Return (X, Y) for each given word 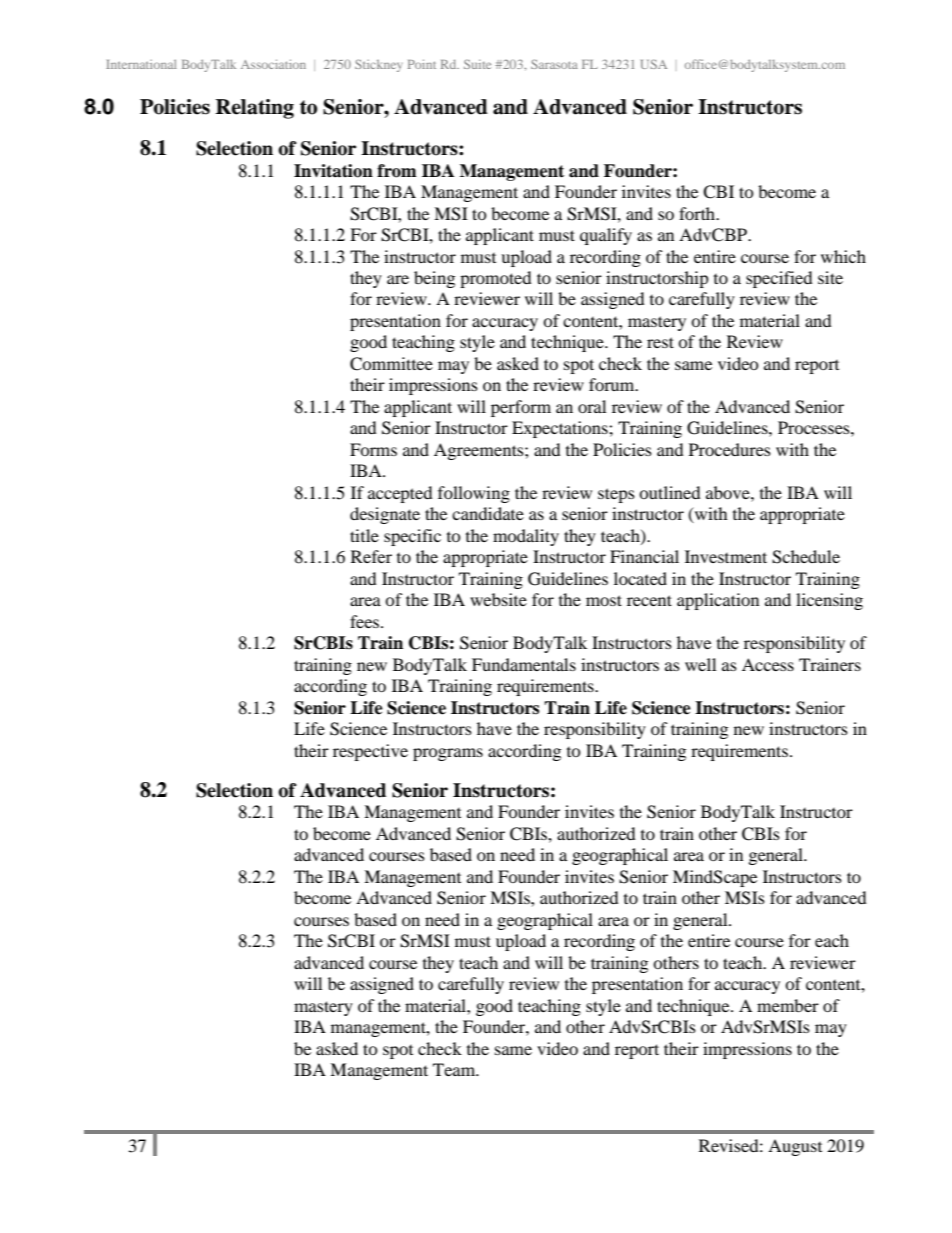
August (795, 1147)
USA (654, 64)
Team (455, 1069)
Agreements (480, 451)
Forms (373, 449)
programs (448, 754)
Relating (255, 109)
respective (370, 752)
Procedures (730, 449)
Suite (477, 64)
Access (768, 664)
